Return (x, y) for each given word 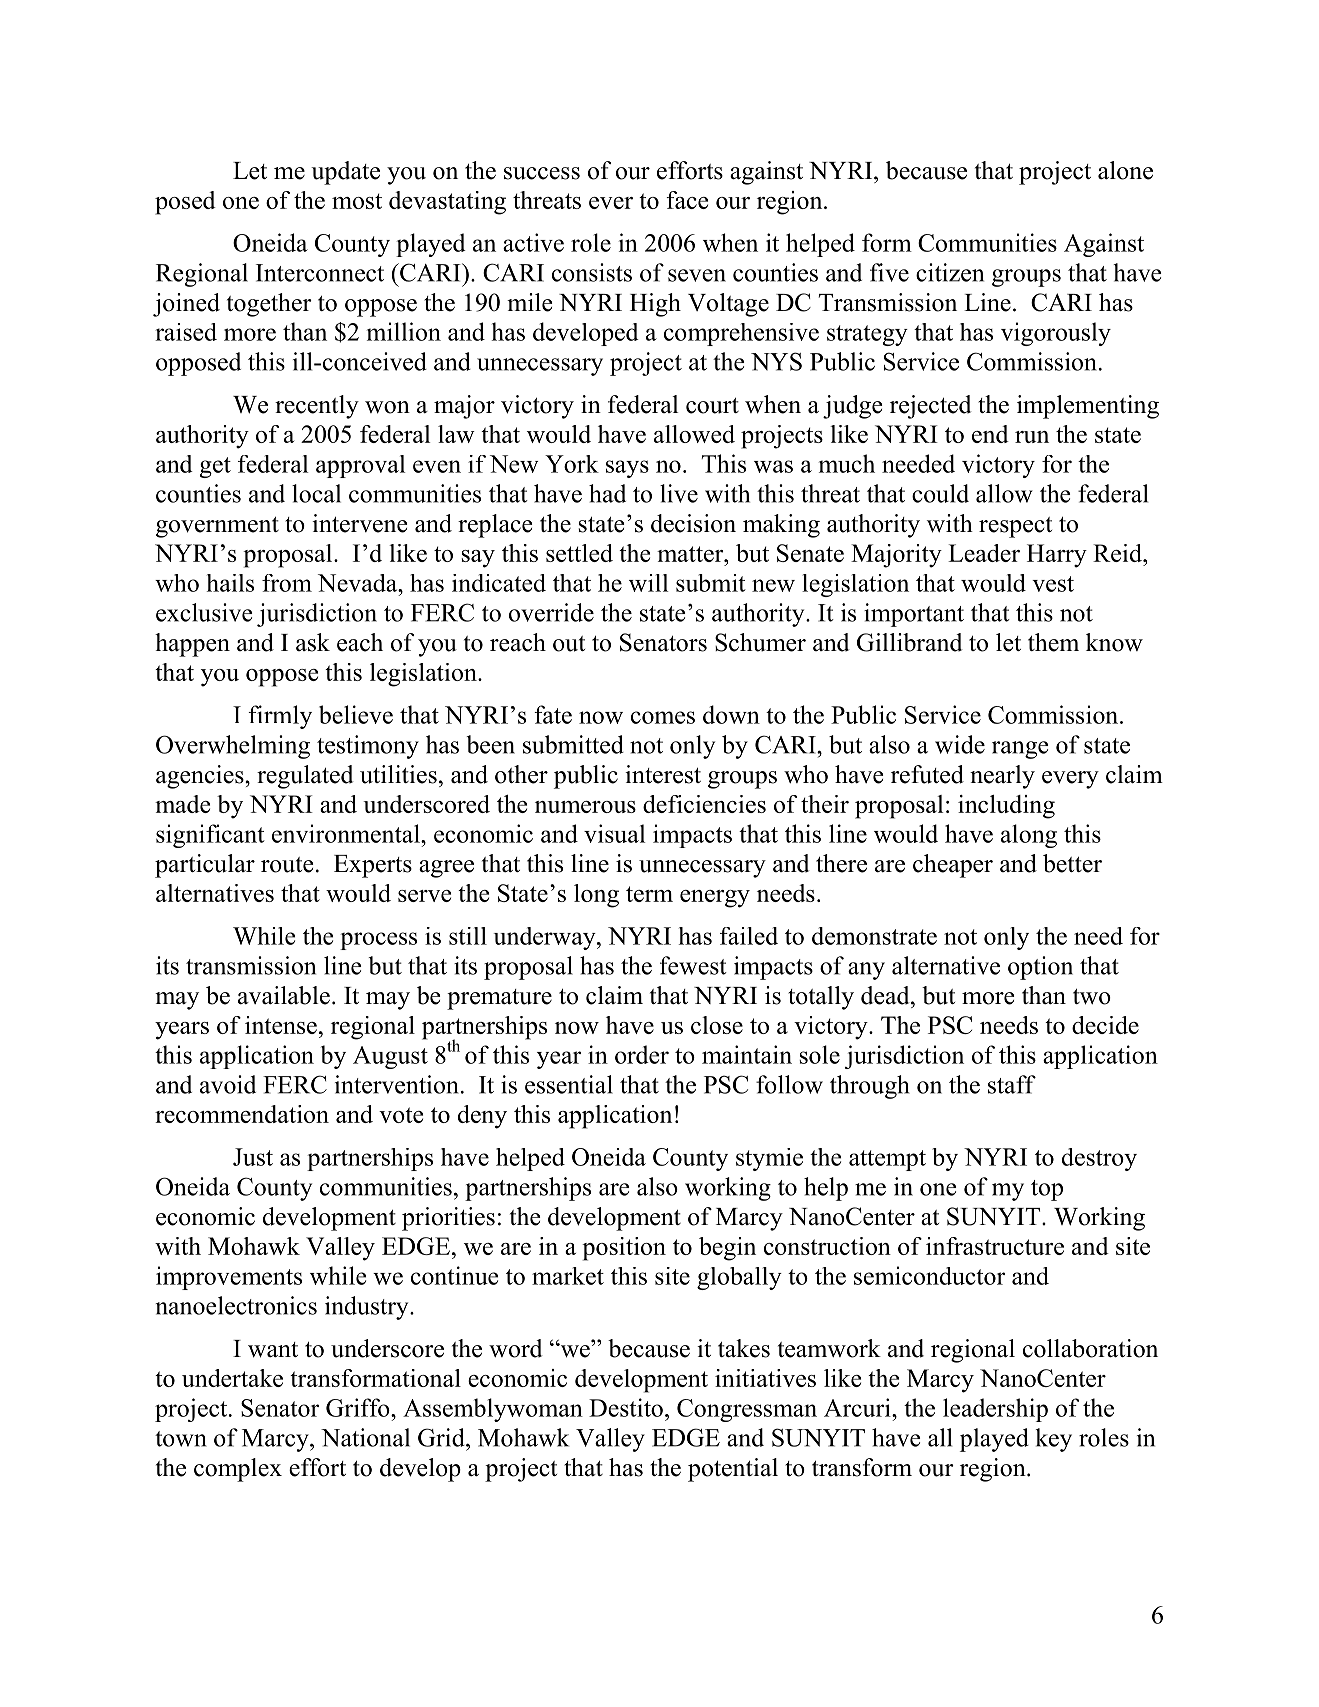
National (365, 1437)
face (687, 200)
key (1053, 1440)
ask (313, 642)
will (648, 583)
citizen (950, 272)
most (357, 201)
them (1053, 642)
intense (281, 1025)
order (642, 1054)
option (1040, 968)
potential (733, 1470)
